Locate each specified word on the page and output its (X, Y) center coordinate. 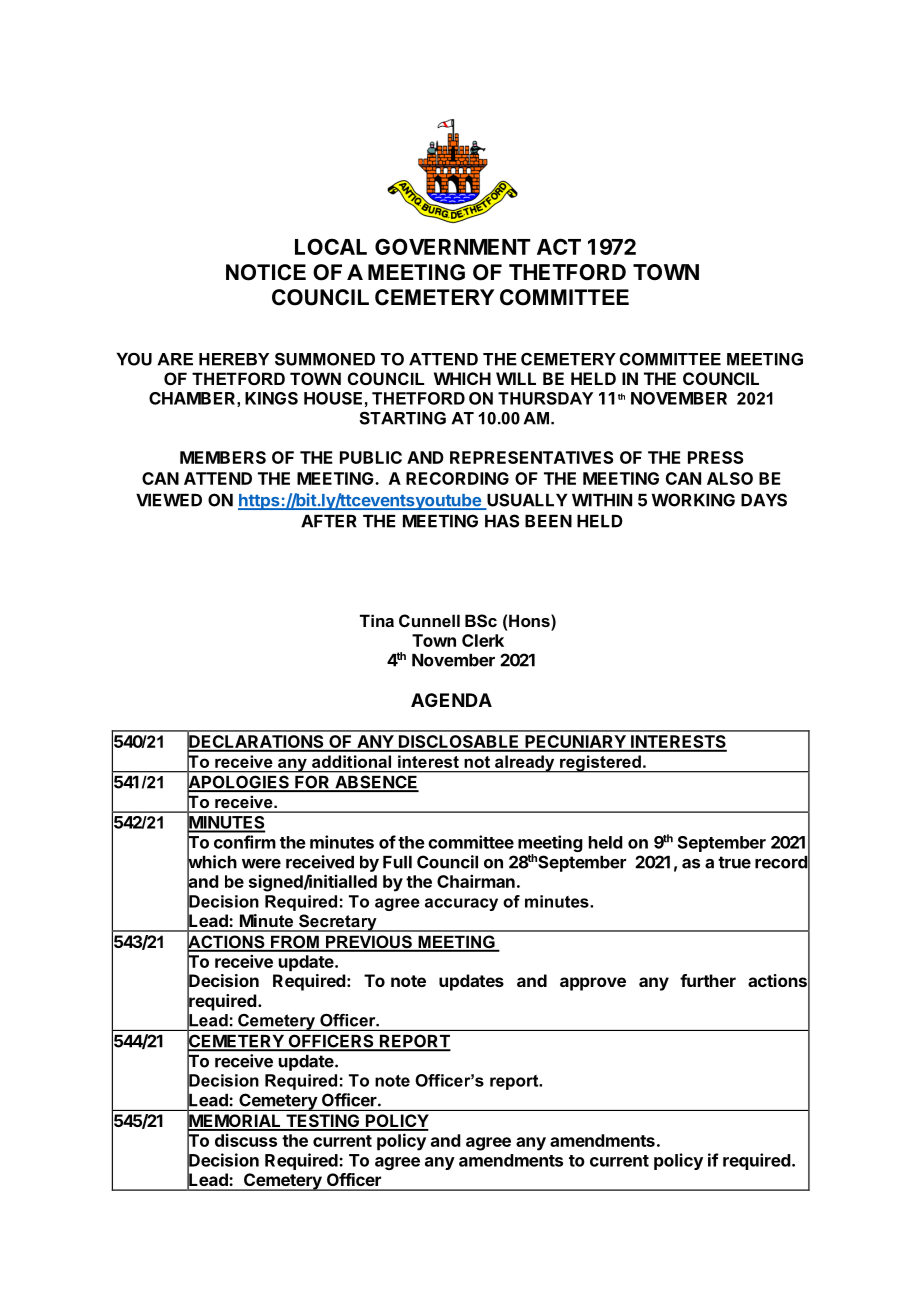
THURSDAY (545, 398)
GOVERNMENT (453, 246)
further (708, 980)
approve (593, 984)
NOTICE (266, 272)
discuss (246, 1140)
